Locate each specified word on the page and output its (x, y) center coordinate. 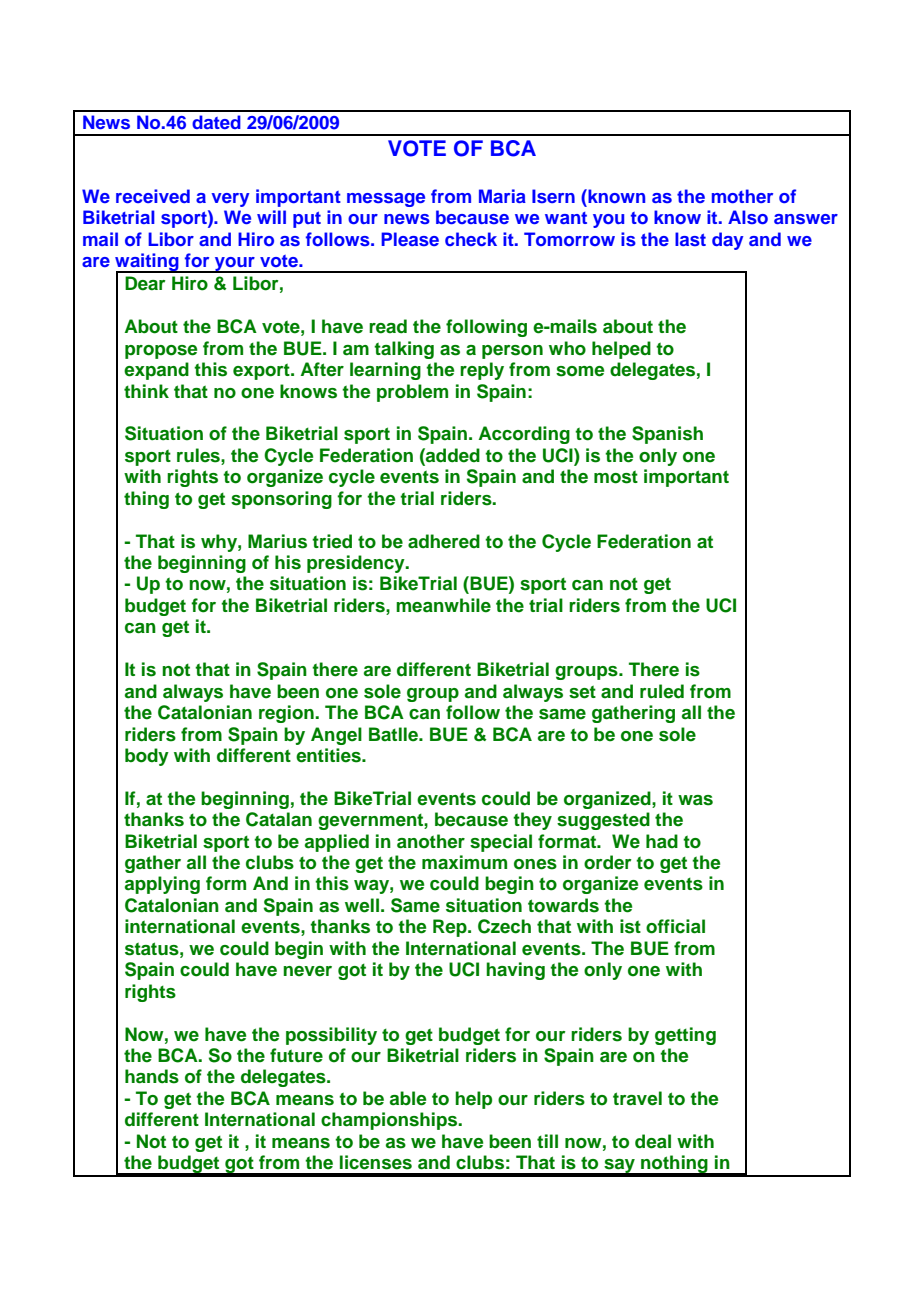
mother (742, 196)
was (695, 800)
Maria (502, 196)
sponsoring (281, 500)
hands (152, 1076)
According (524, 435)
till (547, 1141)
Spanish (667, 435)
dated (216, 122)
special (501, 843)
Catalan (279, 819)
